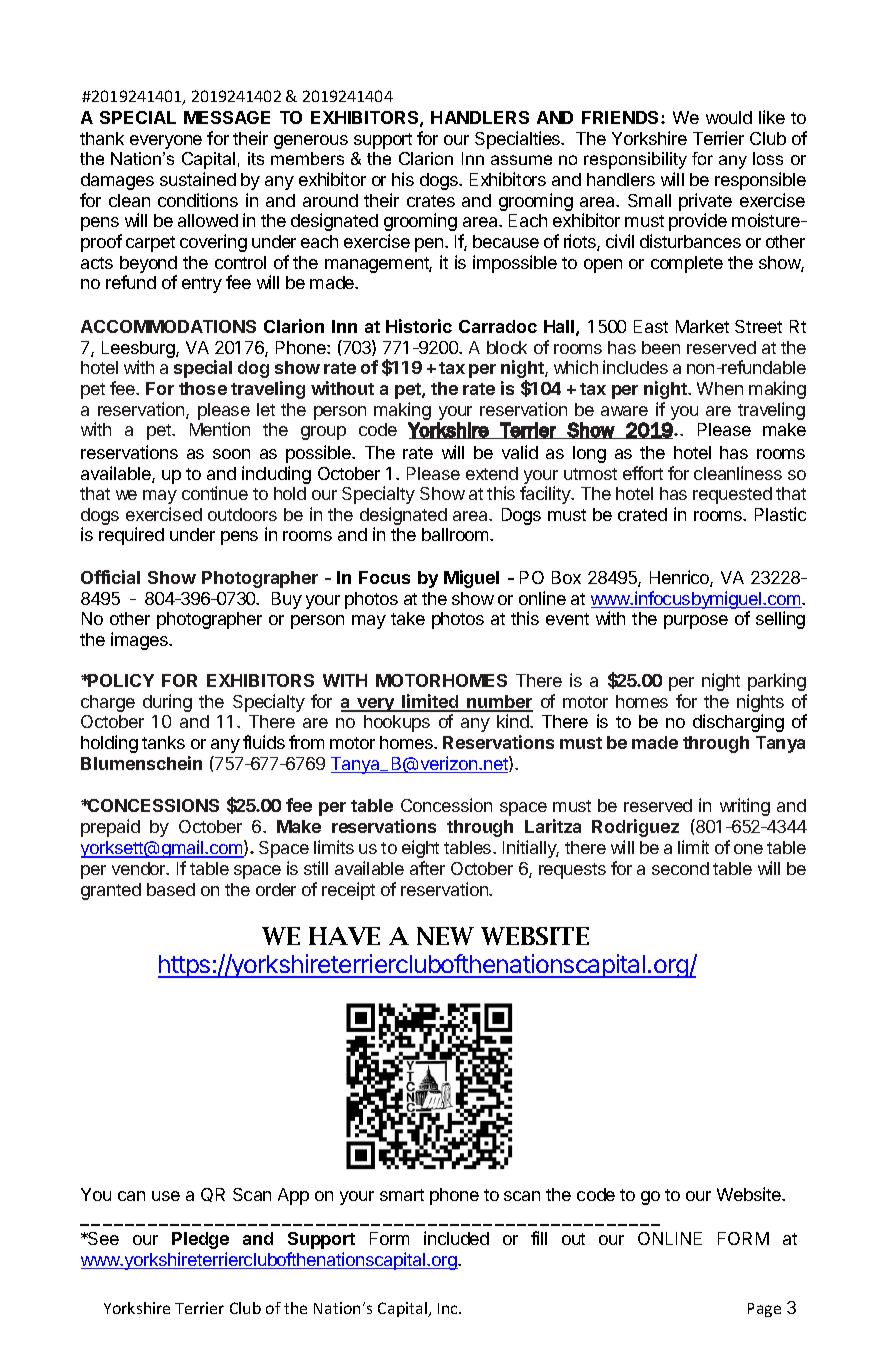 This page has width=887, height=1372. I want to click on ballroom, so click(456, 534).
